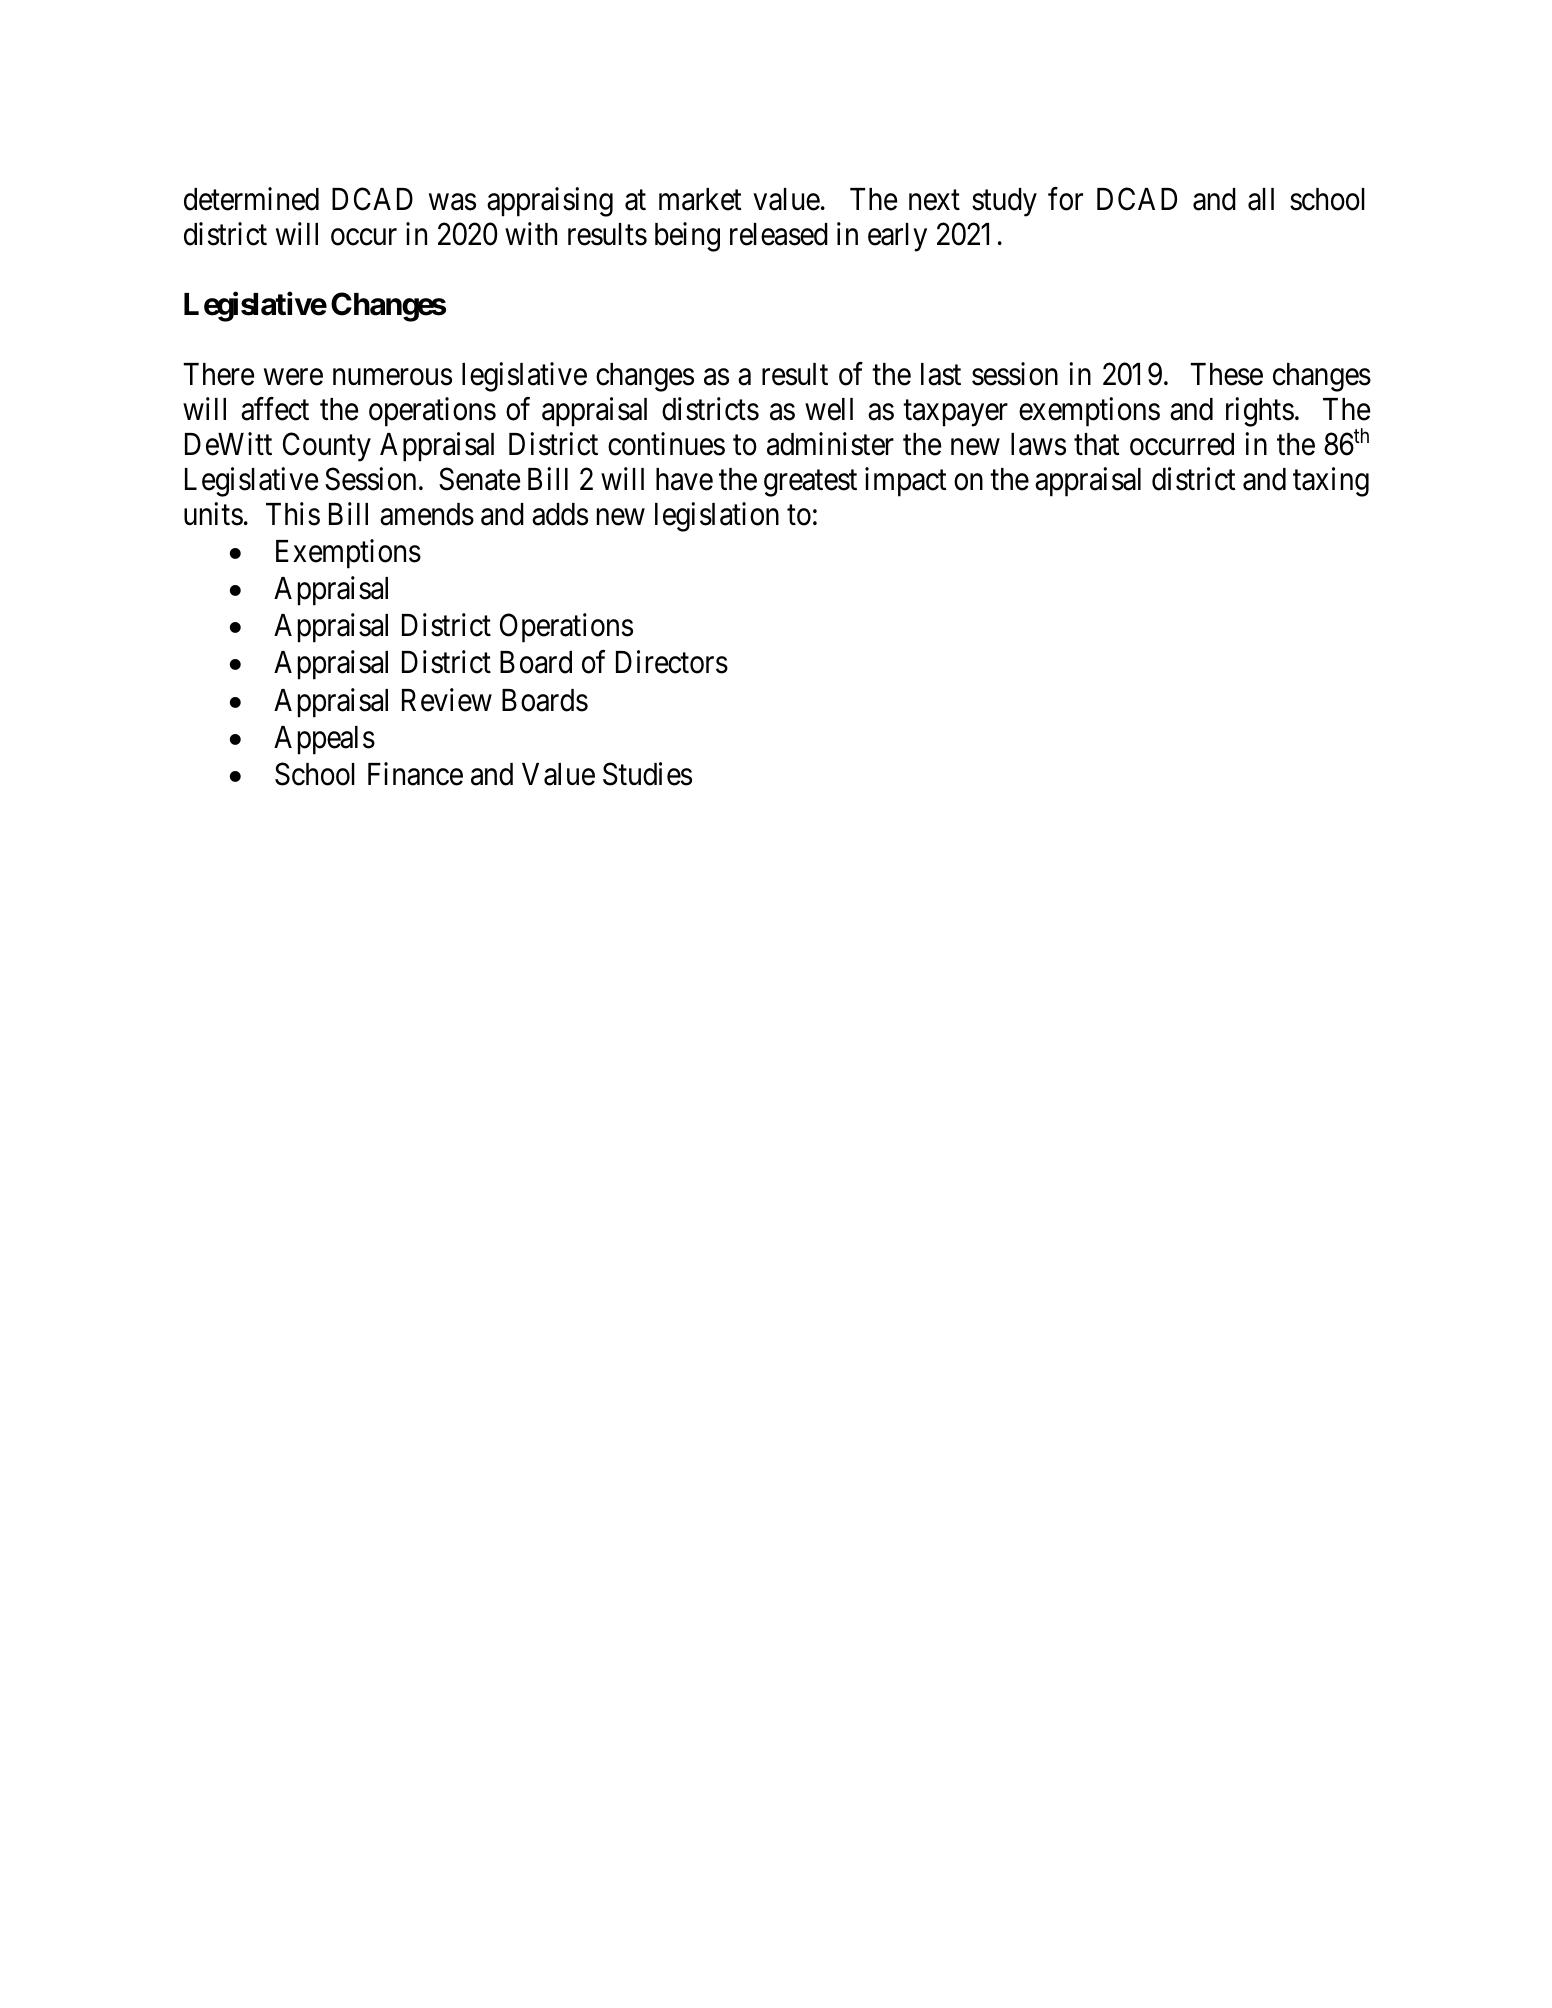  I want to click on Appeals, so click(324, 740).
